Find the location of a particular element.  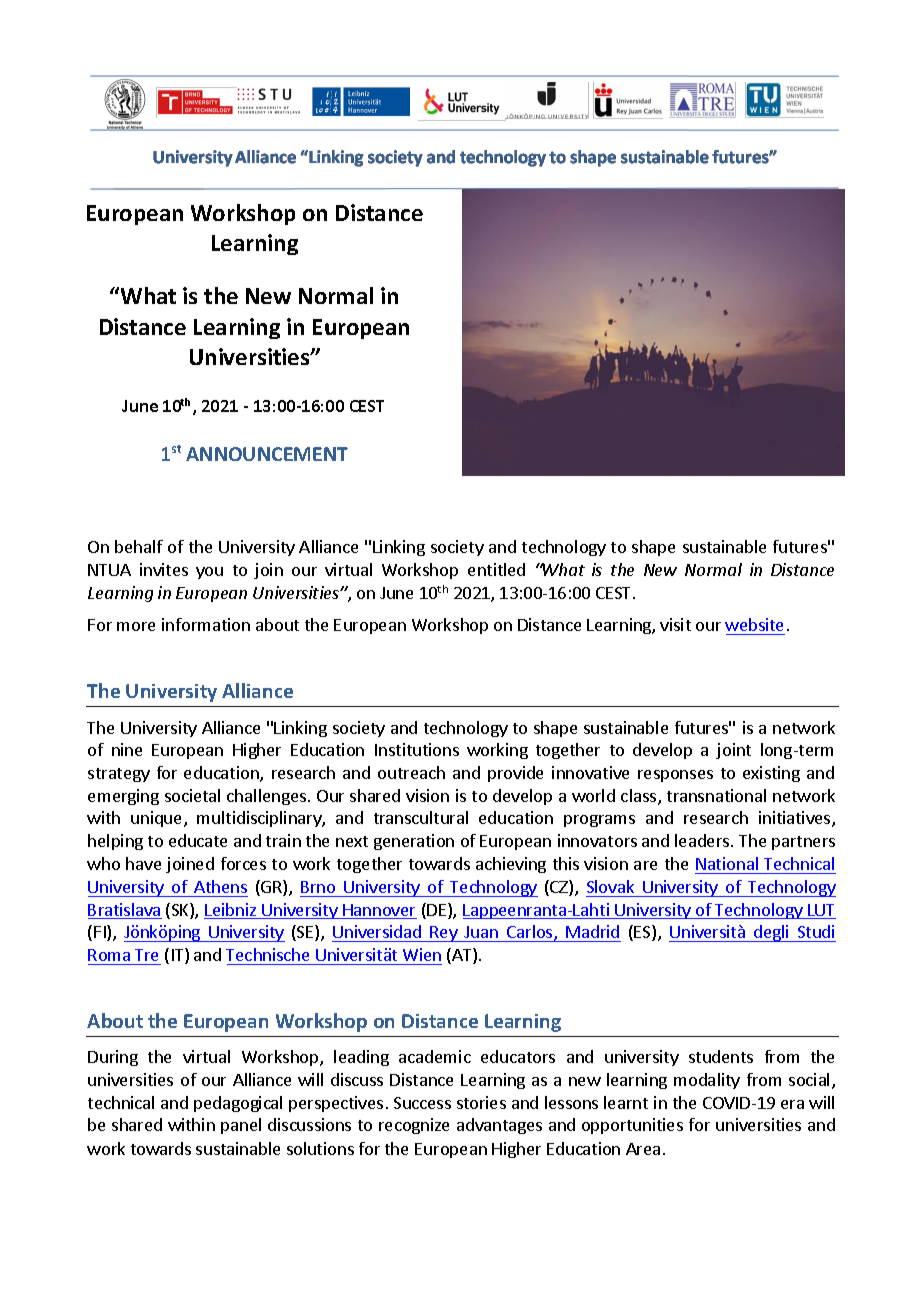

Institutions is located at coordinates (417, 749).
